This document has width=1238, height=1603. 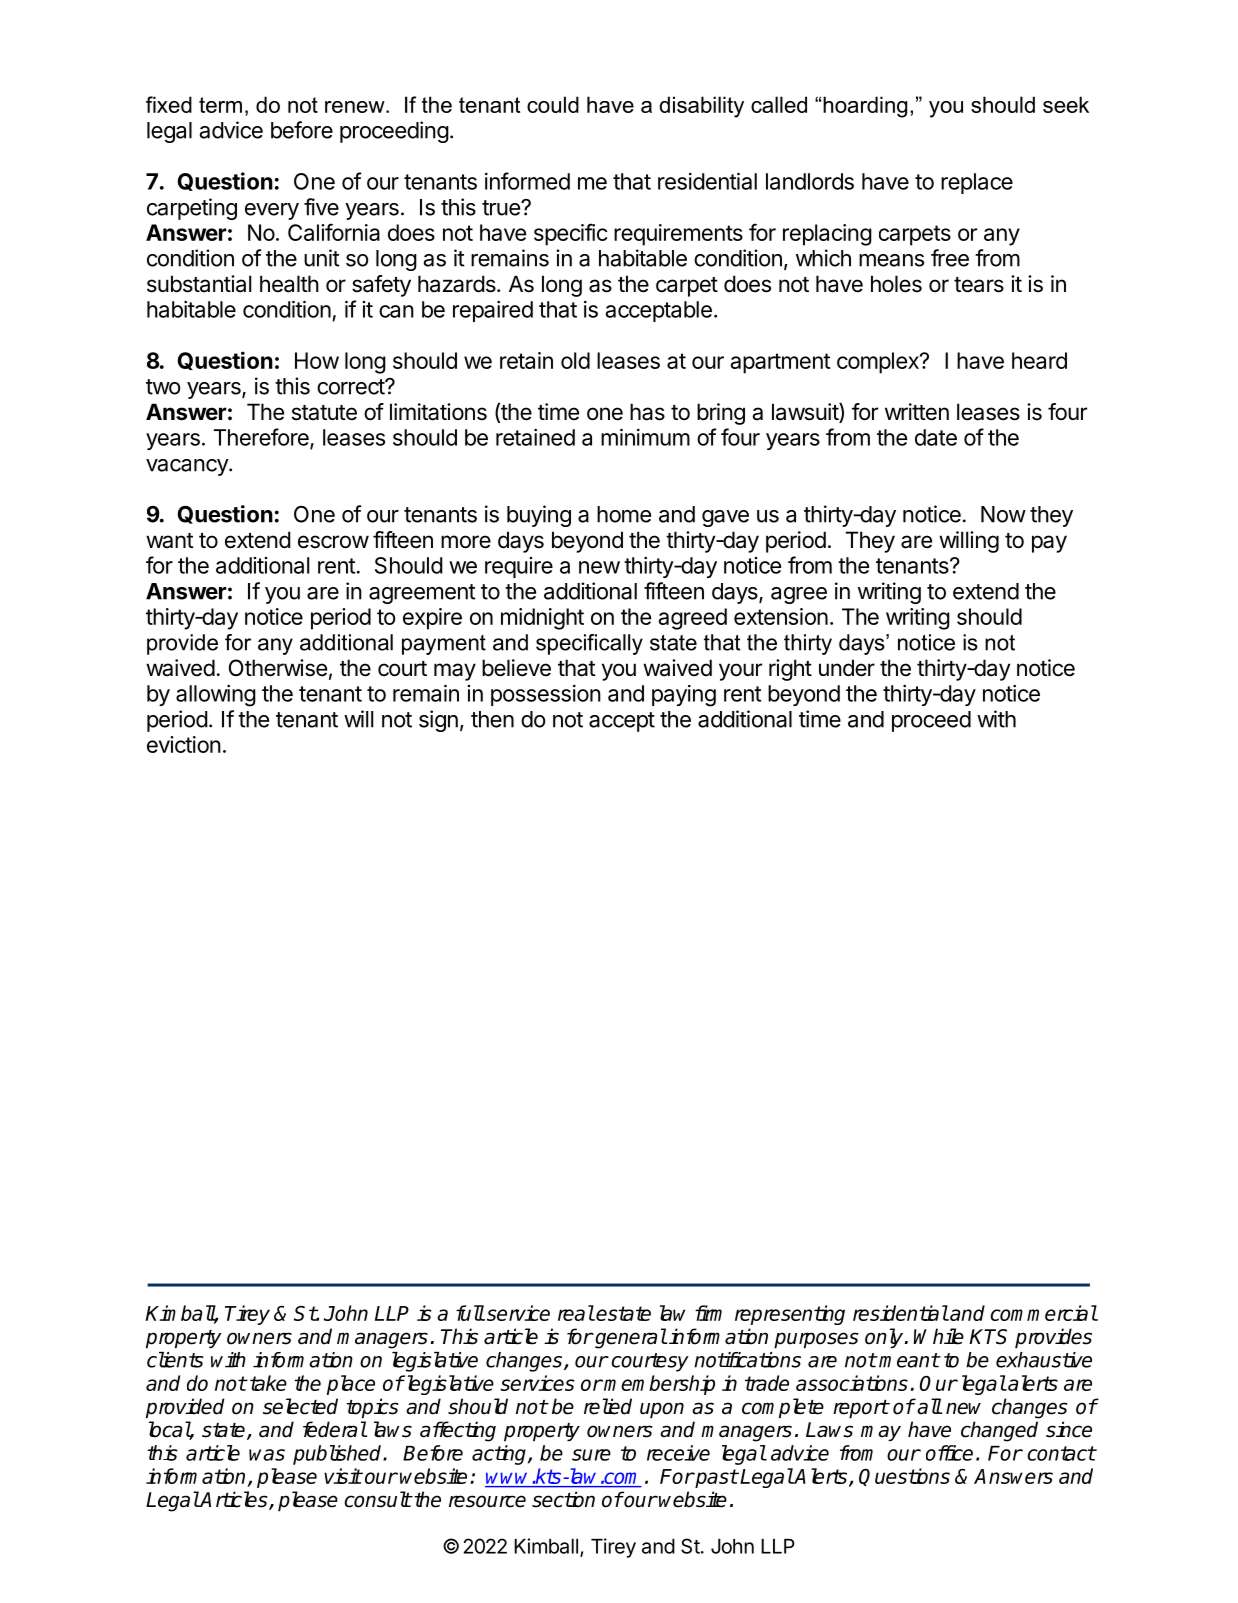 What do you see at coordinates (553, 104) in the document?
I see `could` at bounding box center [553, 104].
